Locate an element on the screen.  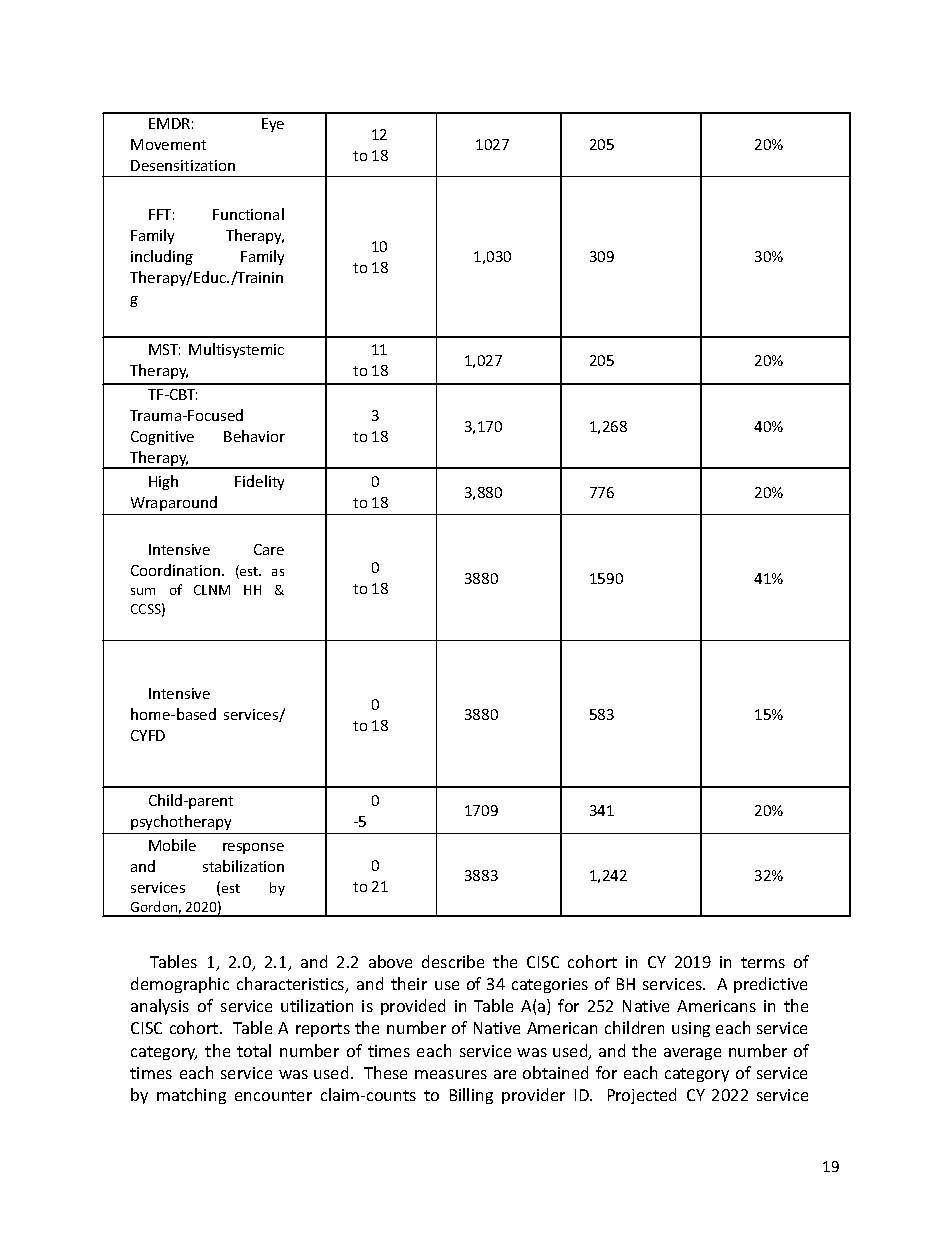
Behavior is located at coordinates (254, 436).
